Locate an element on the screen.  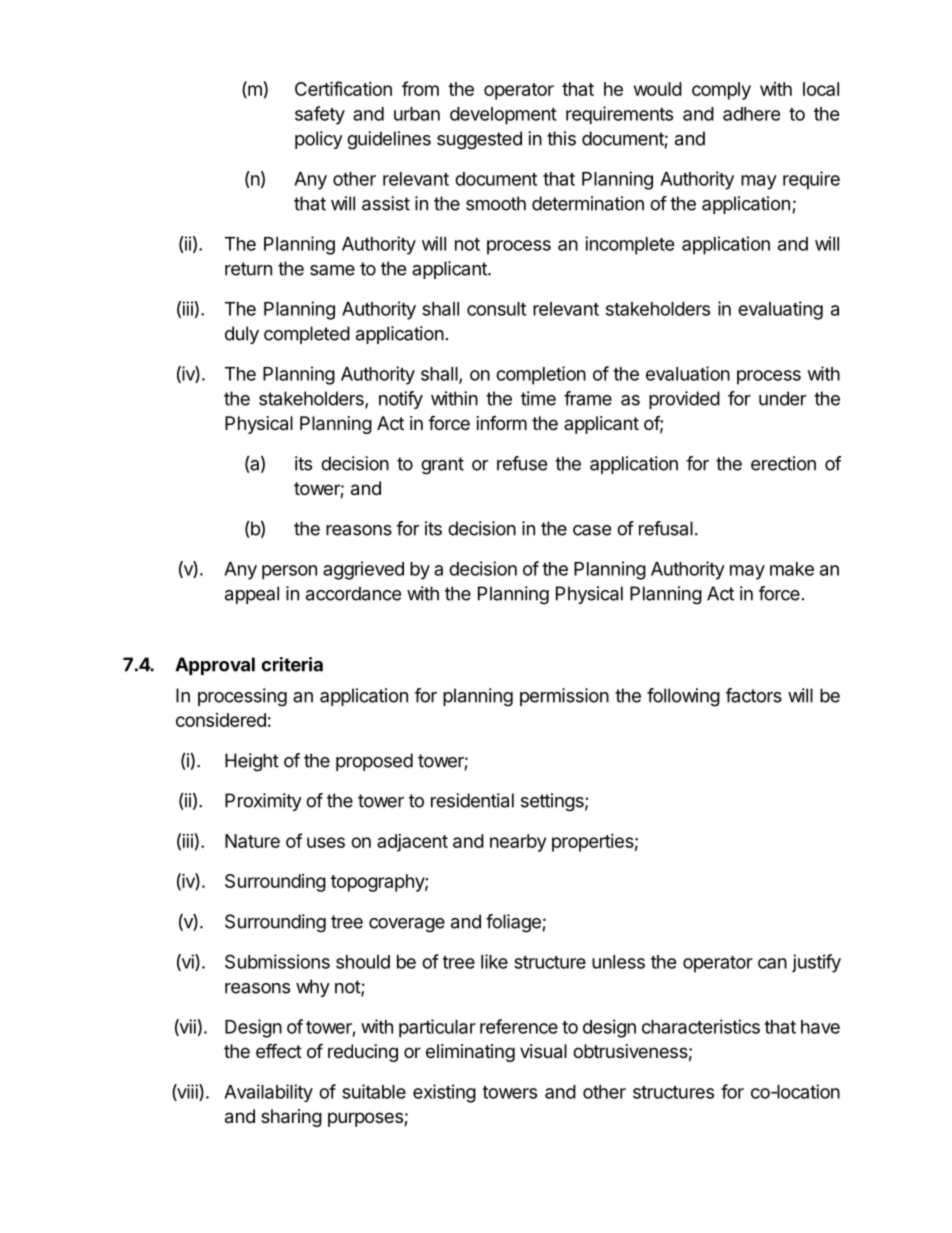
characteristics is located at coordinates (701, 1026).
